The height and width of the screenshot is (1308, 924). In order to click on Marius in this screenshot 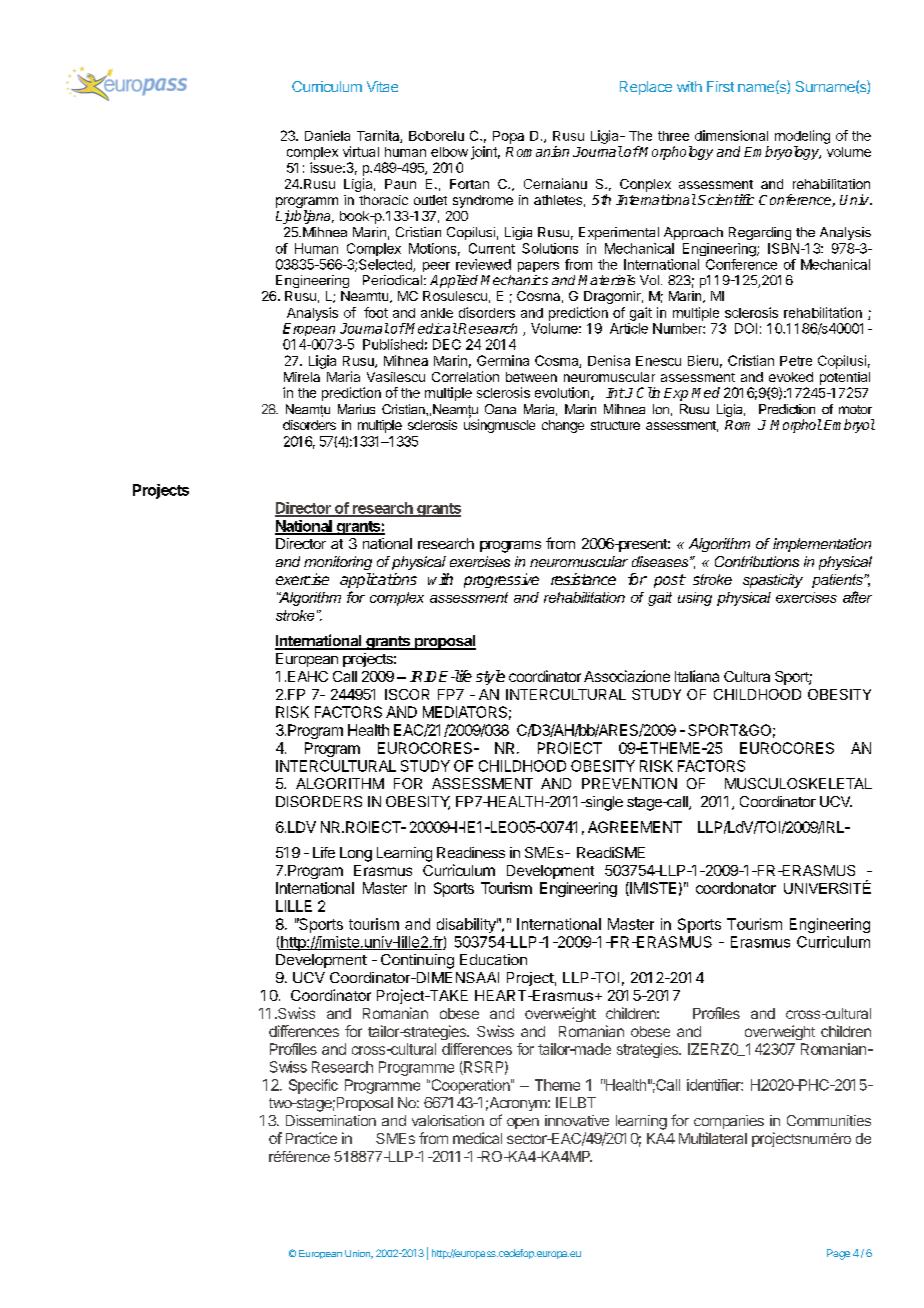, I will do `click(356, 409)`.
